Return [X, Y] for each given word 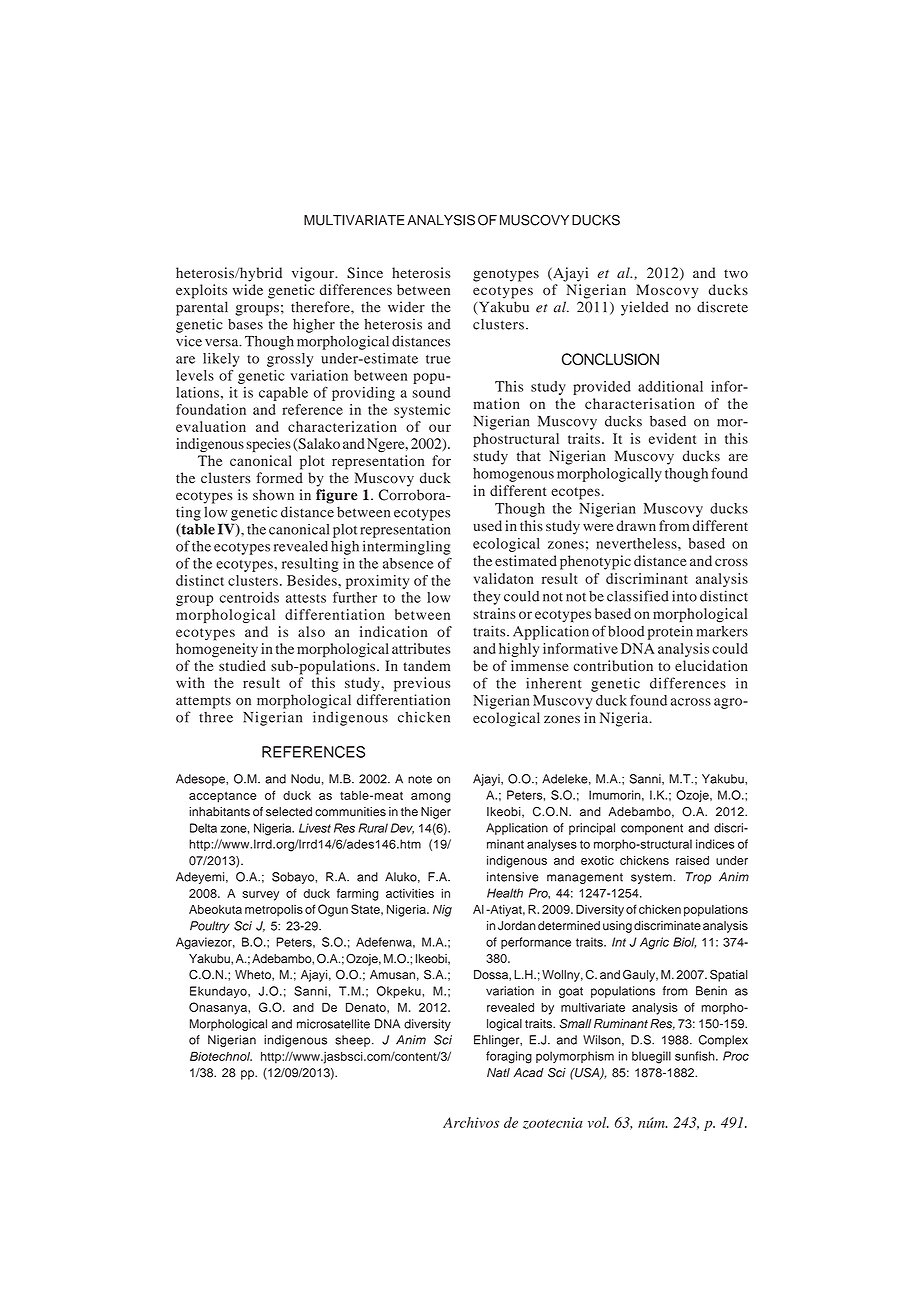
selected [289, 812]
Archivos [471, 1122]
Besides [313, 580]
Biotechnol [221, 1056]
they [487, 598]
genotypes [506, 275]
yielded [645, 308]
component [652, 829]
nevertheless [637, 543]
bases [245, 324]
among [430, 798]
